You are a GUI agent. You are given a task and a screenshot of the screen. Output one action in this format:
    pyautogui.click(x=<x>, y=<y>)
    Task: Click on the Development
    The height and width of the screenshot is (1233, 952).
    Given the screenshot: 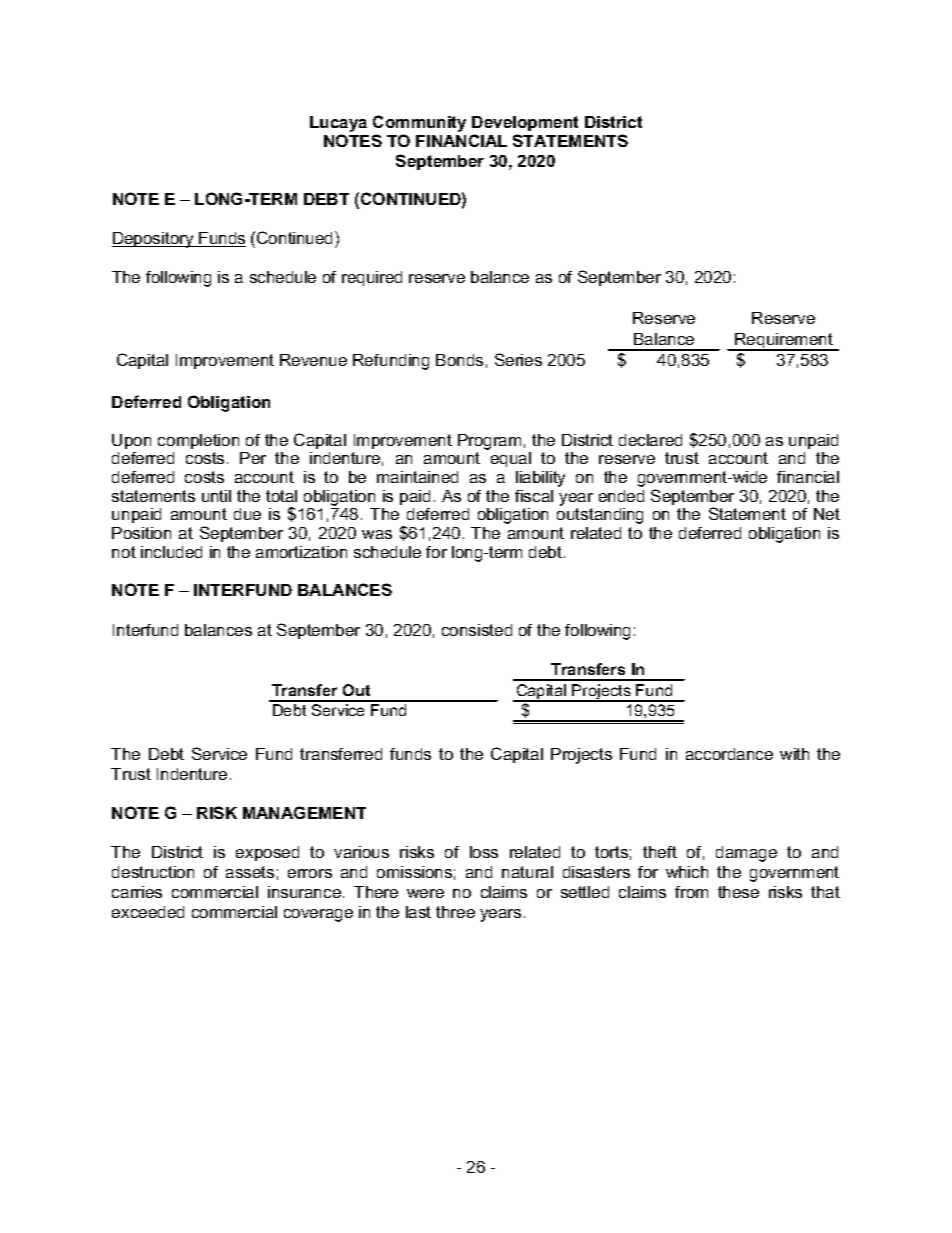 What is the action you would take?
    pyautogui.click(x=525, y=123)
